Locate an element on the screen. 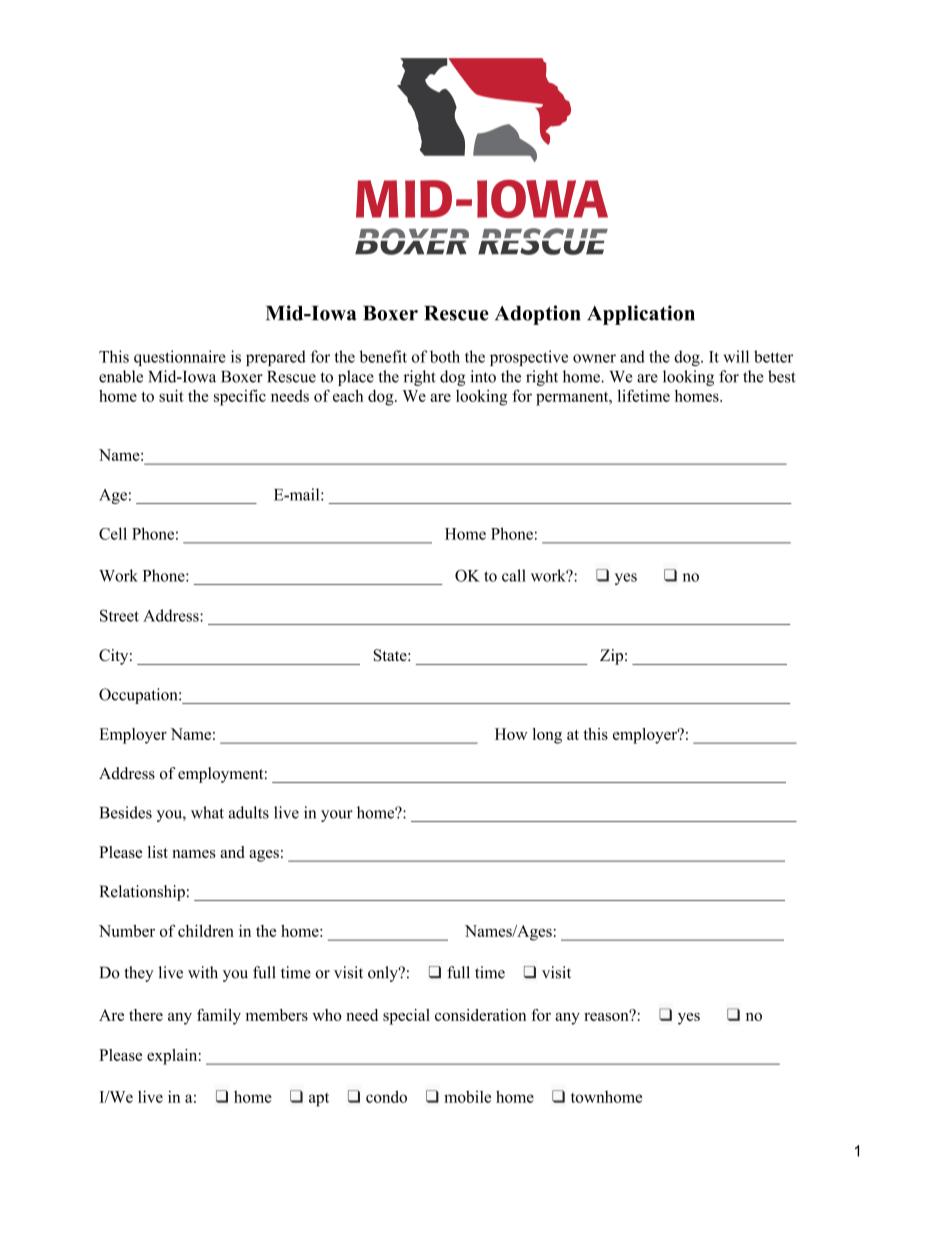  consideration is located at coordinates (480, 1015).
